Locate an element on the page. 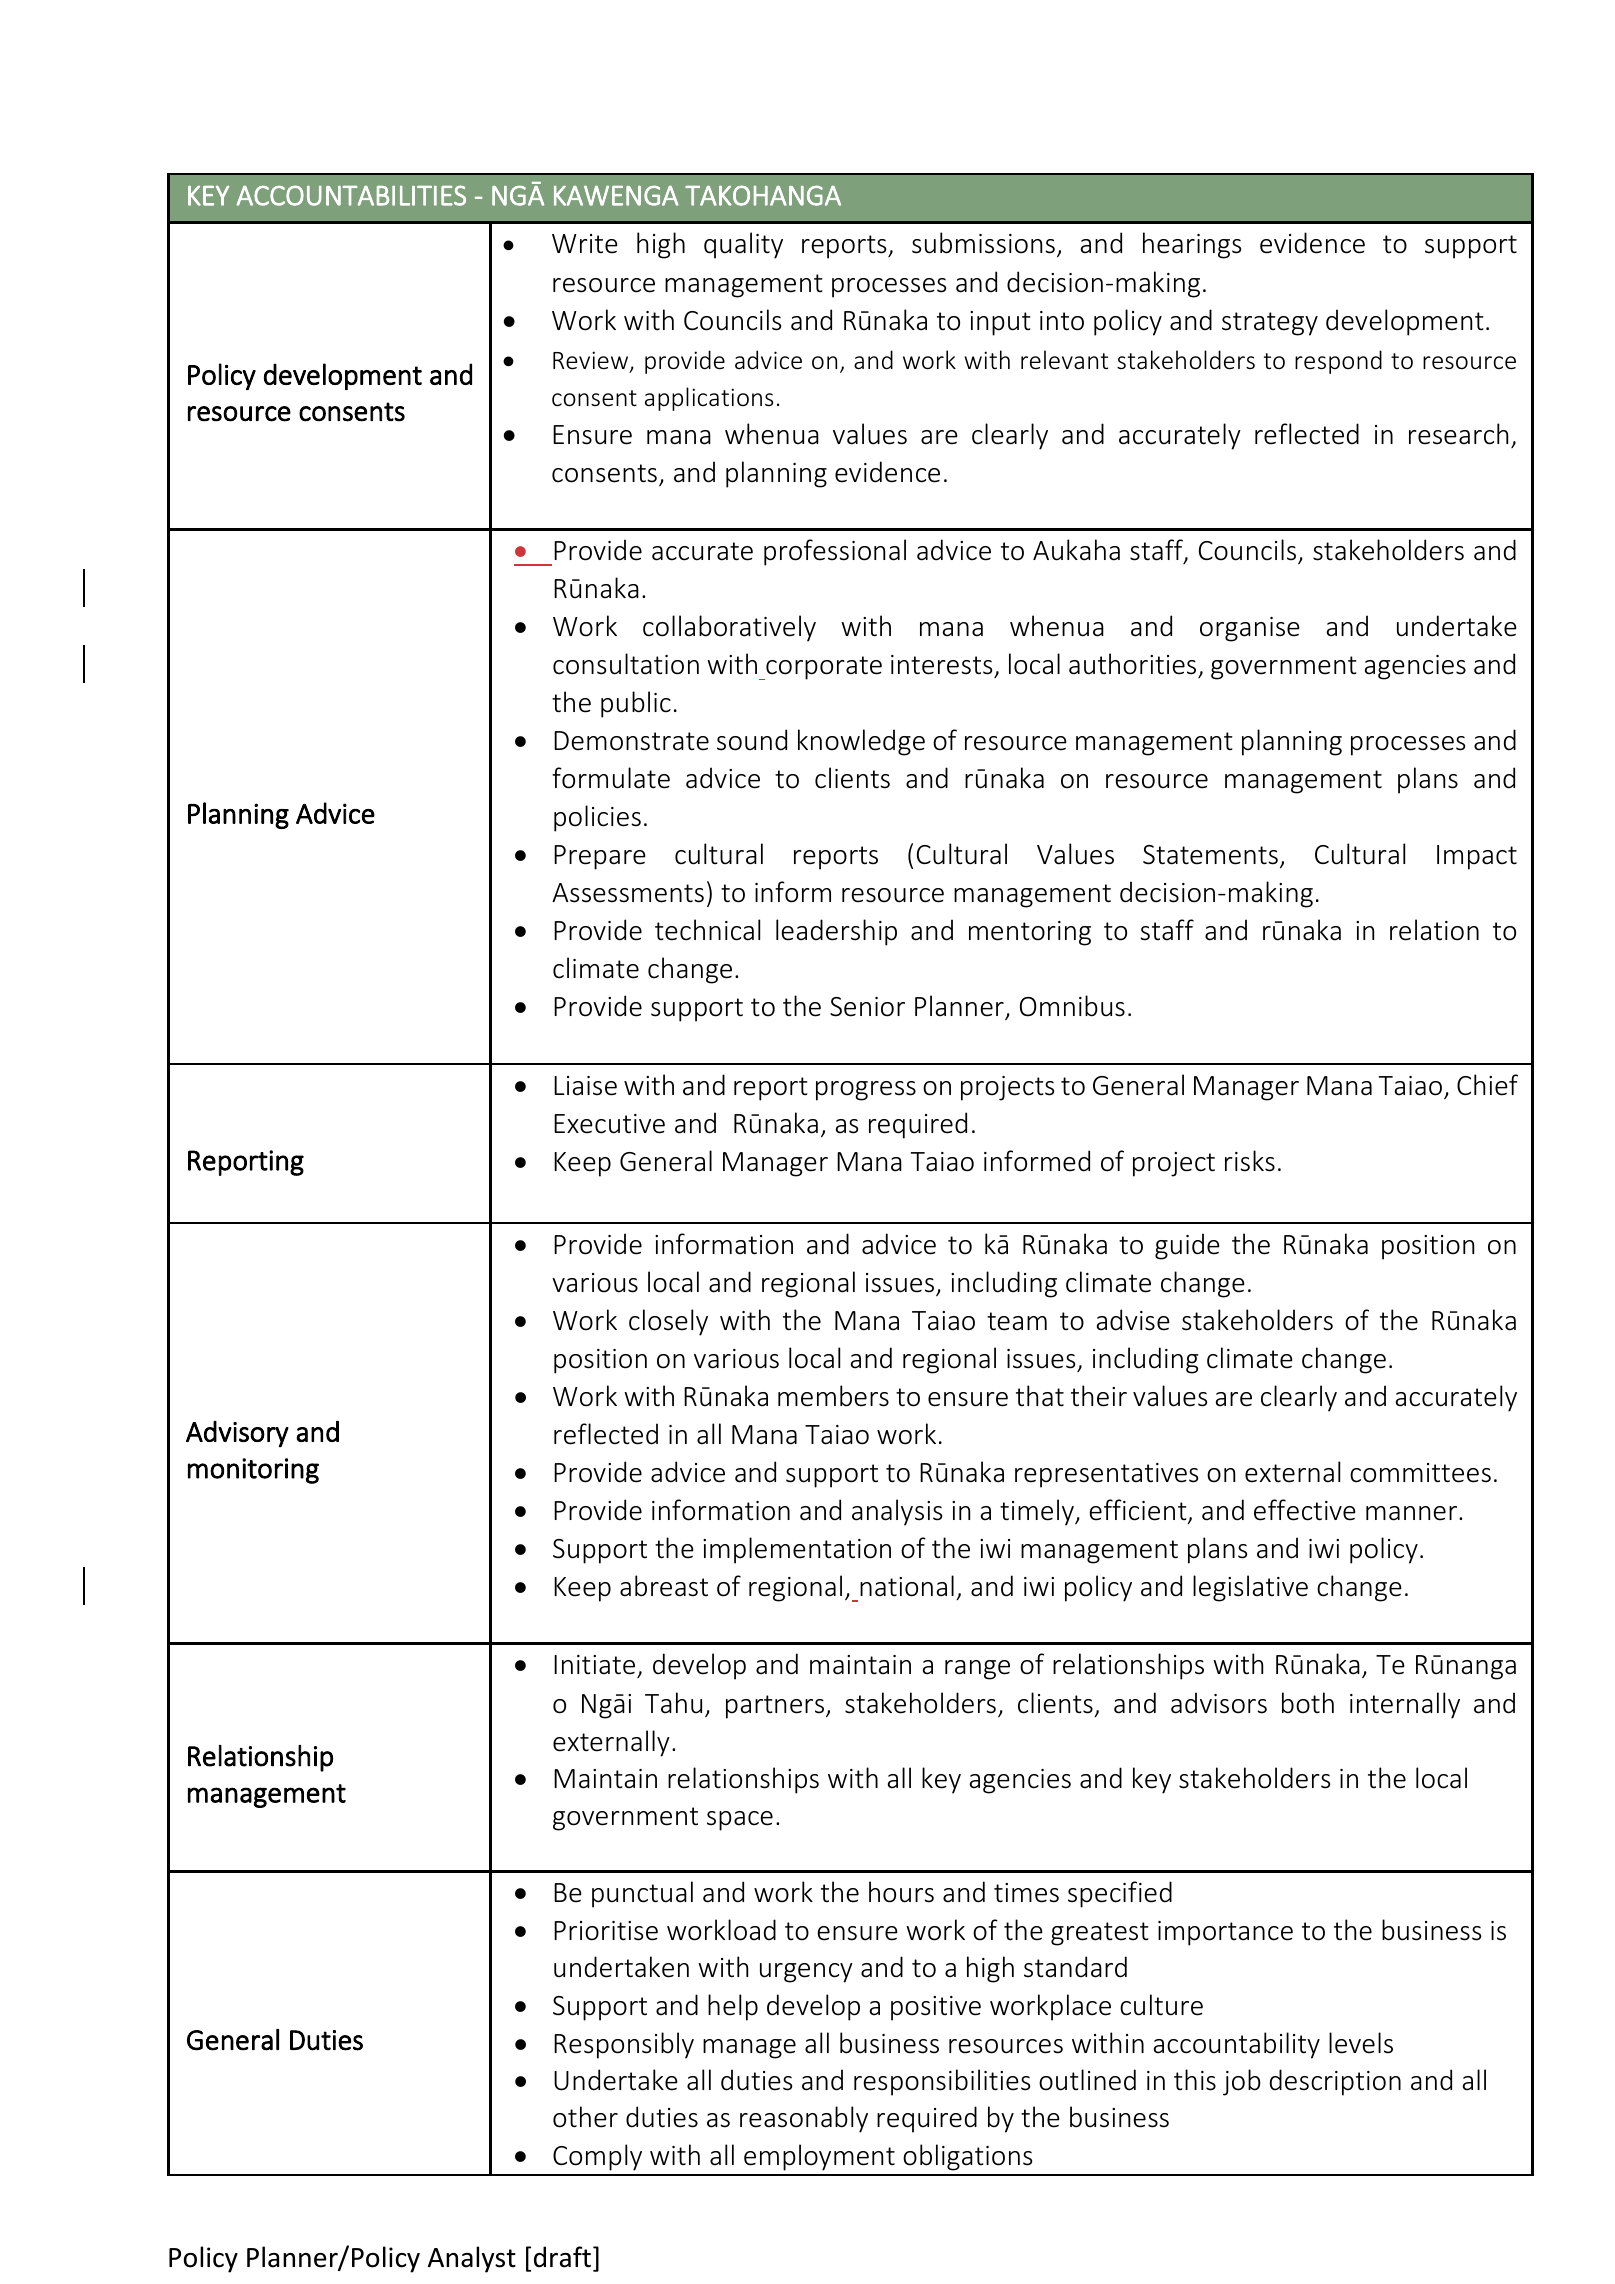 The height and width of the page is (2284, 1615). Analyst is located at coordinates (472, 2259).
